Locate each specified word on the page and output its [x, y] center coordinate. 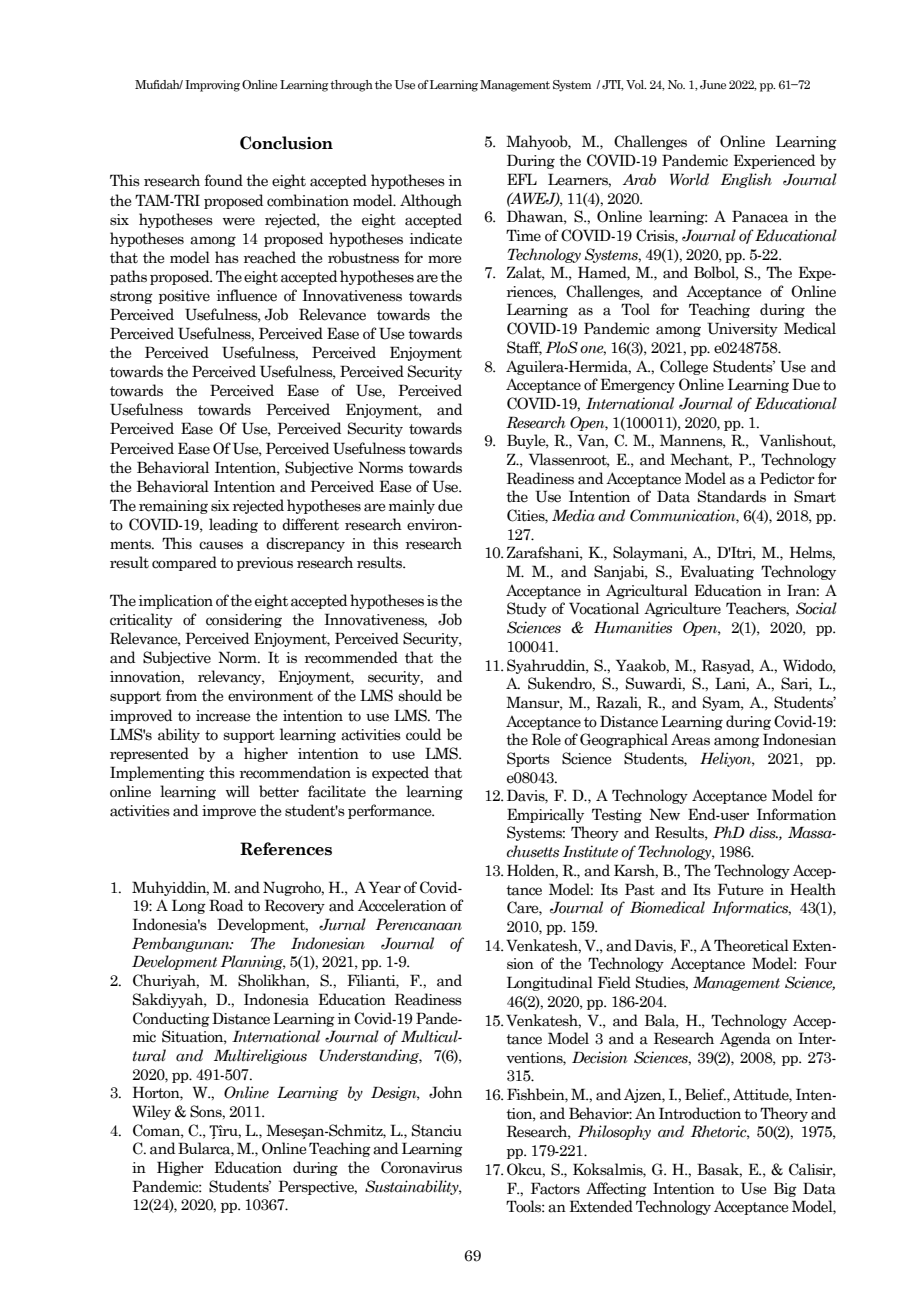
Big [785, 1189]
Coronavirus [421, 1167]
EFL [522, 179]
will [238, 791]
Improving [212, 86]
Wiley [151, 1112]
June [713, 84]
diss [763, 832]
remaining [173, 507]
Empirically [545, 815]
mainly [412, 506]
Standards [732, 496]
